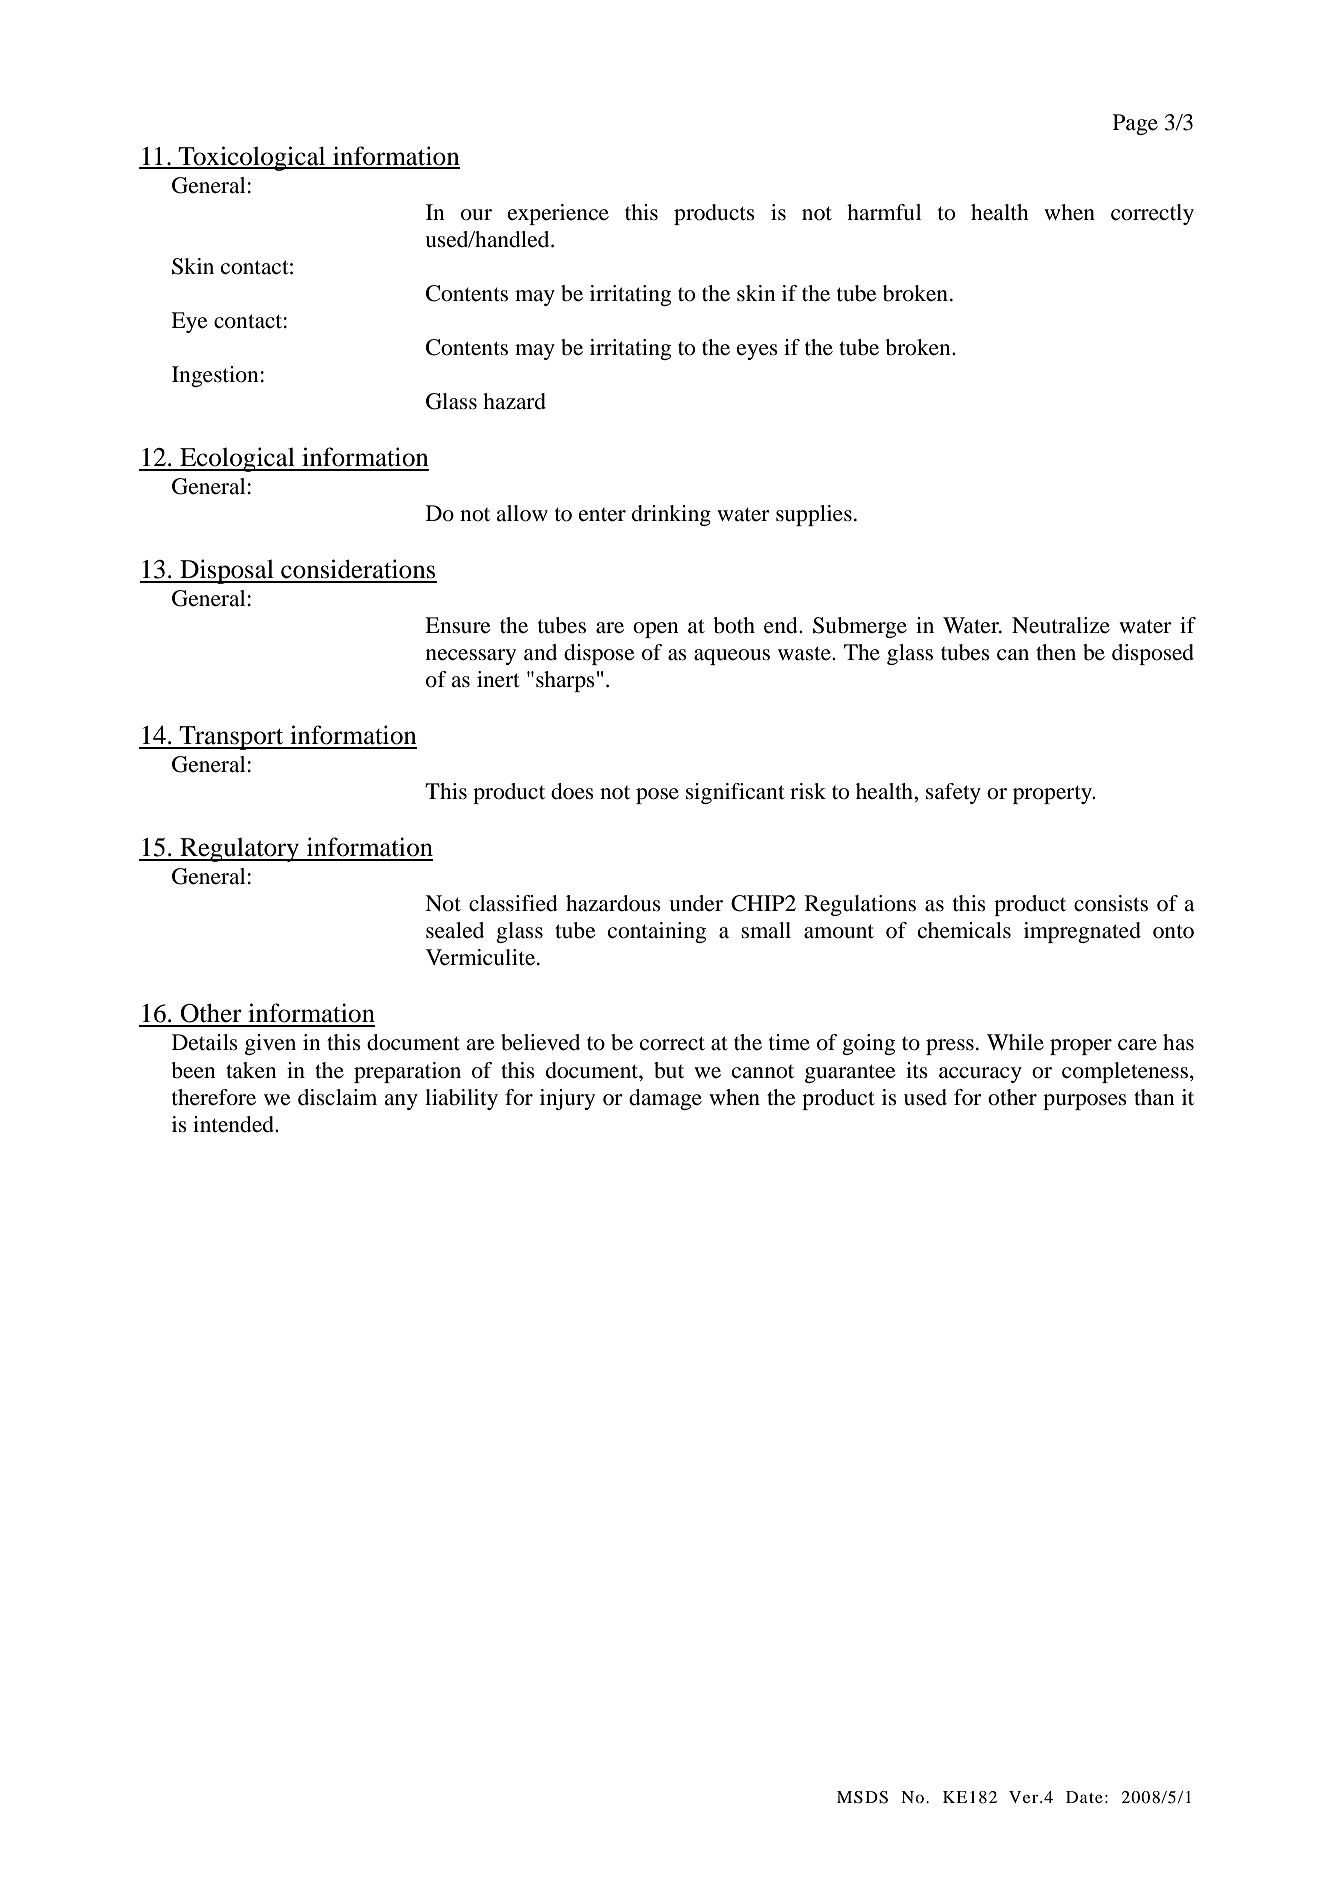 The width and height of the image is (1334, 1888). Describe the element at coordinates (567, 1099) in the image. I see `injury` at that location.
